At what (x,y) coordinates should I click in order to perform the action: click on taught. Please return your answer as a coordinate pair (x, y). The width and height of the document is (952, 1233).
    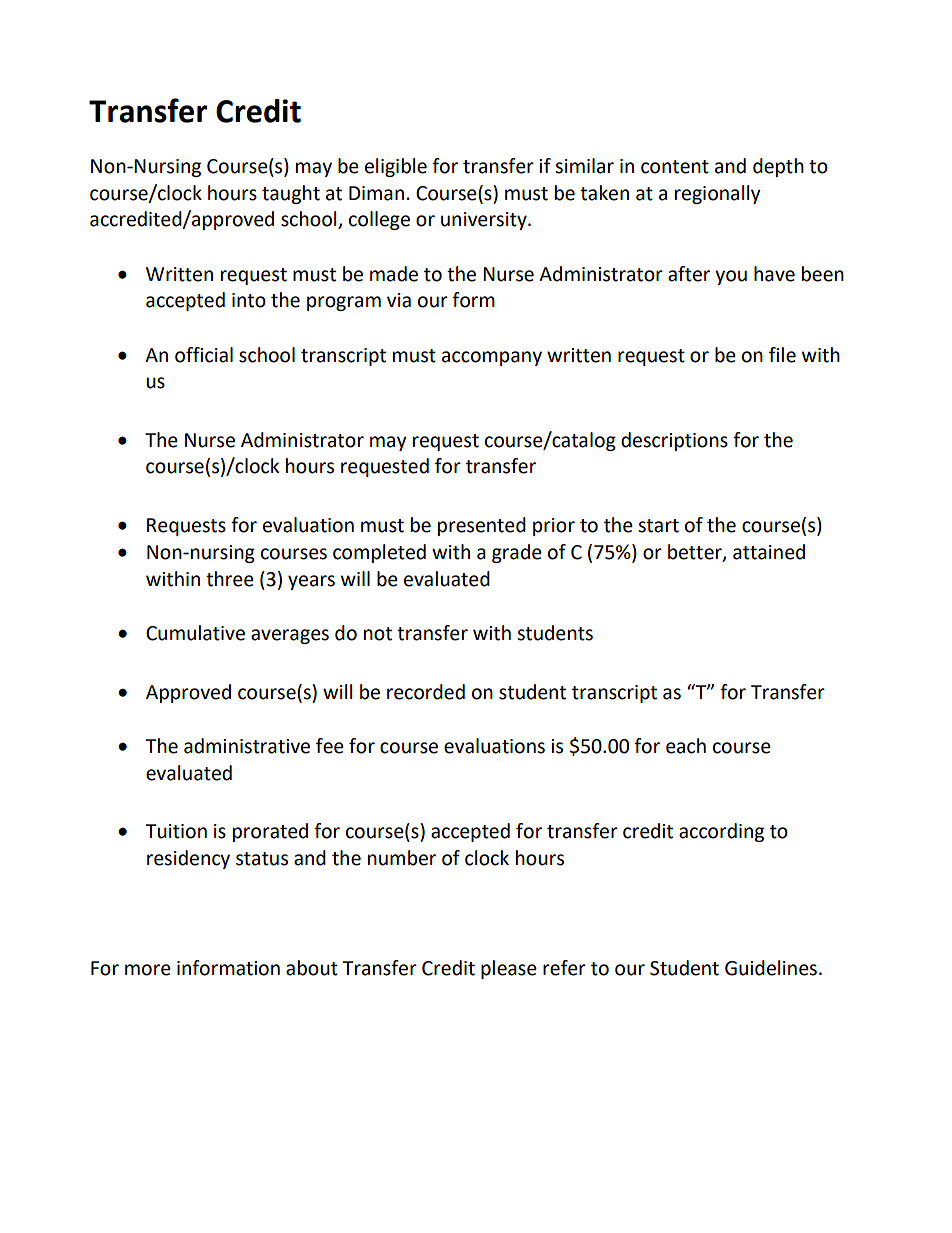
    Looking at the image, I should click on (291, 194).
